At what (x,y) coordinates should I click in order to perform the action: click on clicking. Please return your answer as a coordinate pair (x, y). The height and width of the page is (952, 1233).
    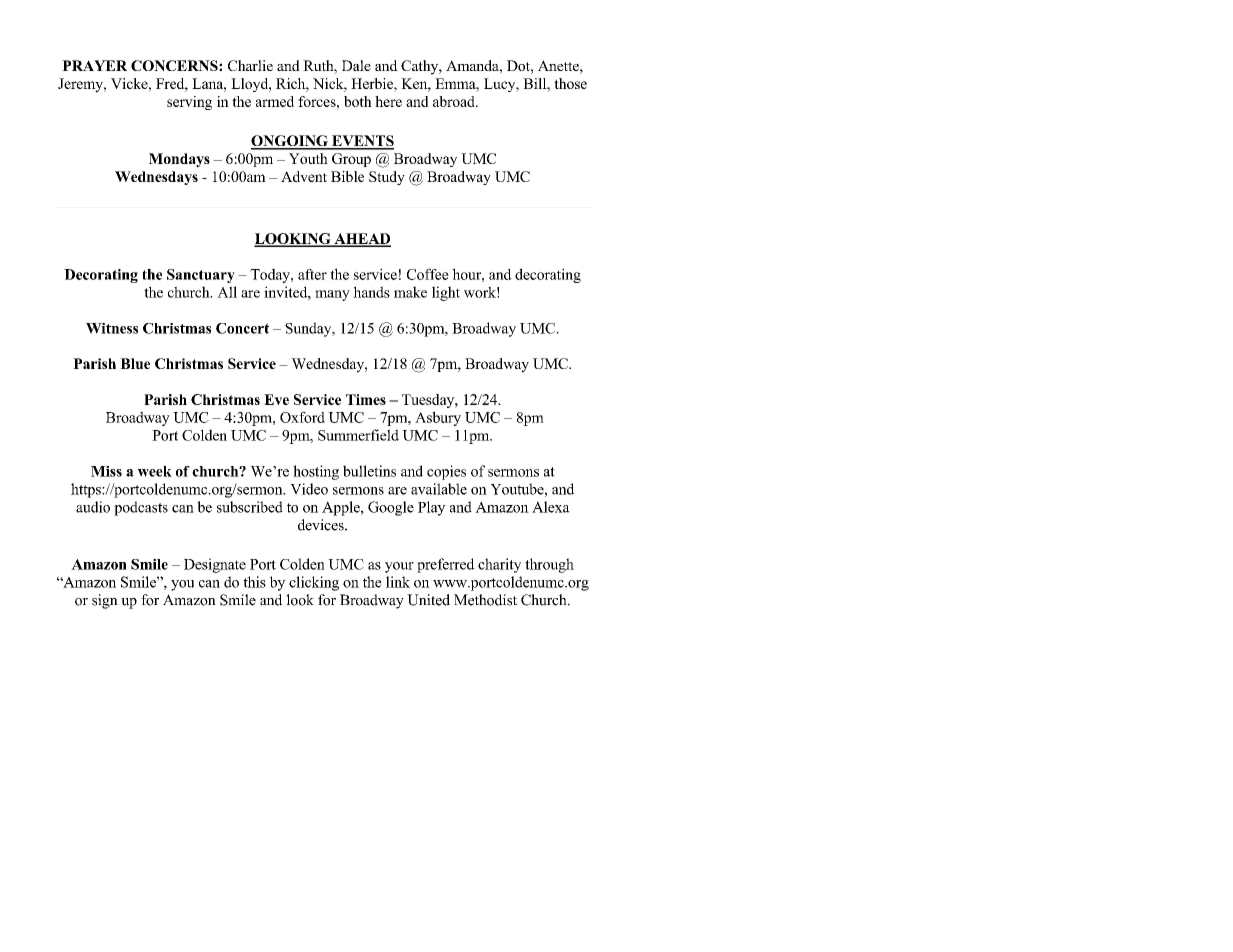
    Looking at the image, I should click on (314, 583).
